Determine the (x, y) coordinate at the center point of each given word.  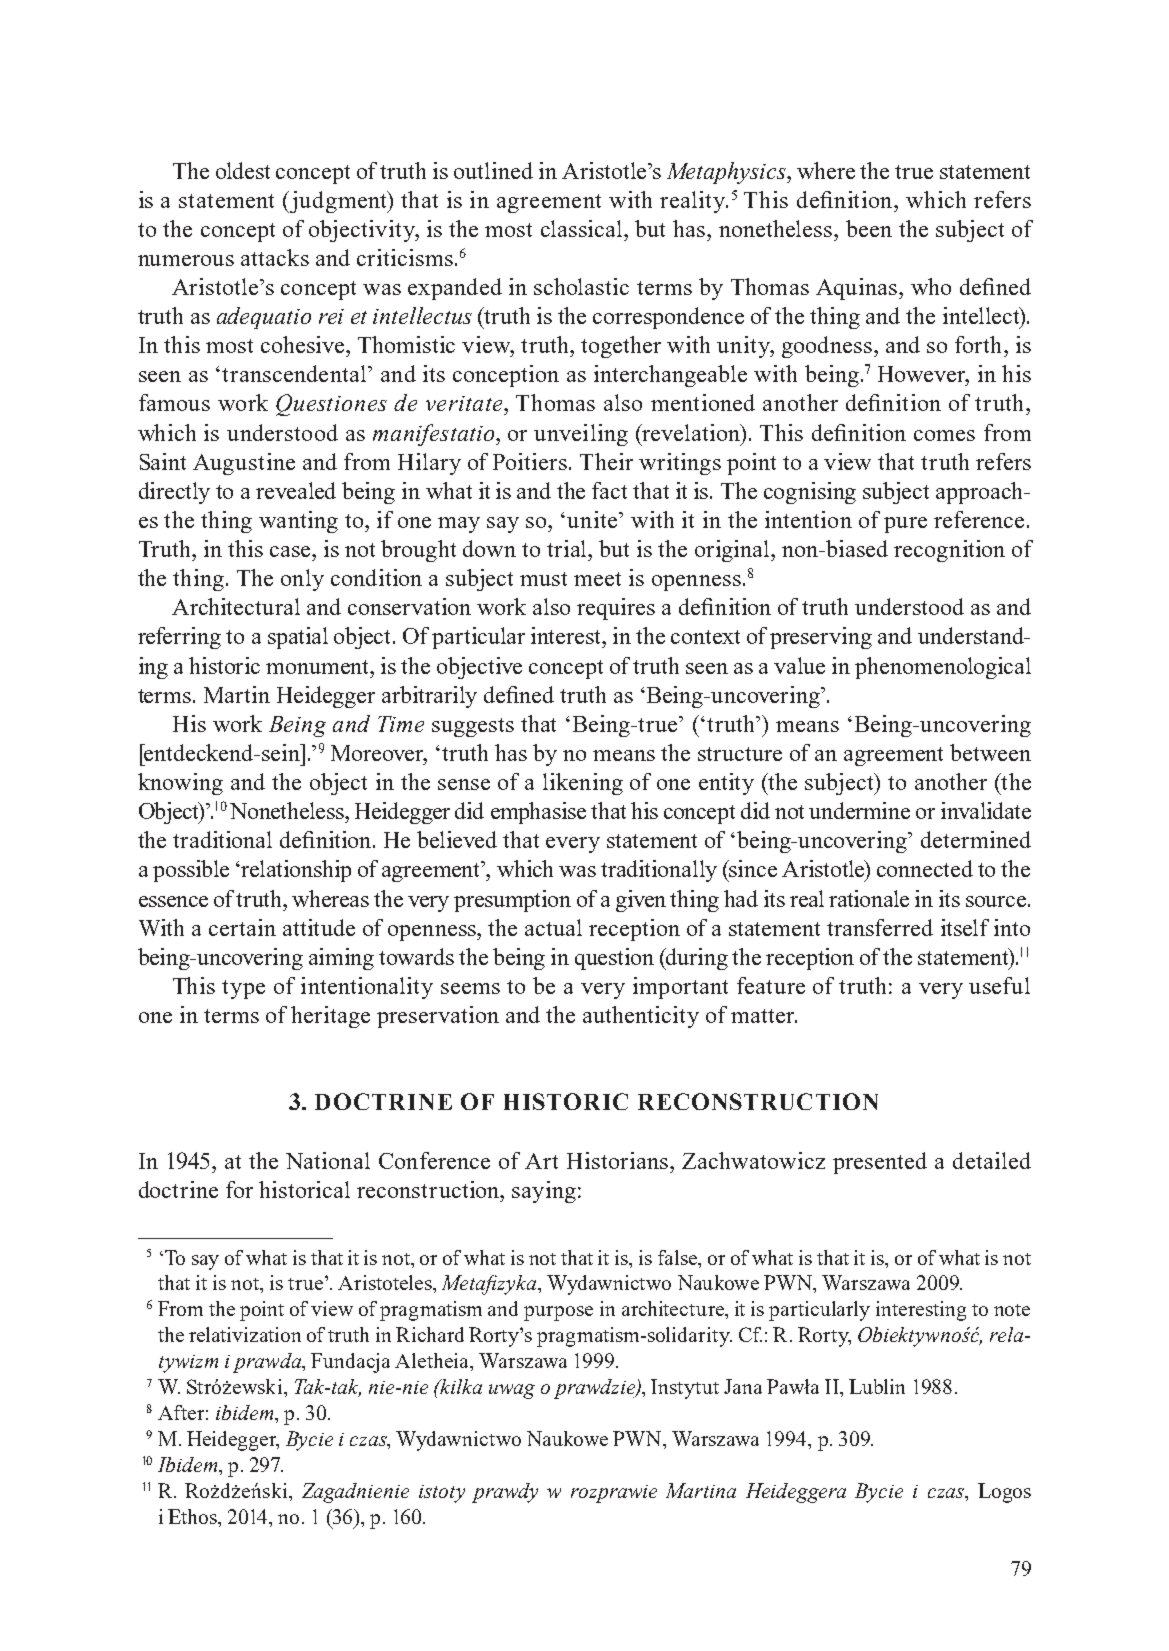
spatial (298, 638)
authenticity (641, 1017)
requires (616, 609)
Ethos (193, 1516)
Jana (743, 1386)
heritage (330, 1017)
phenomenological (943, 668)
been (869, 228)
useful (999, 985)
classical (581, 228)
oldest (243, 170)
